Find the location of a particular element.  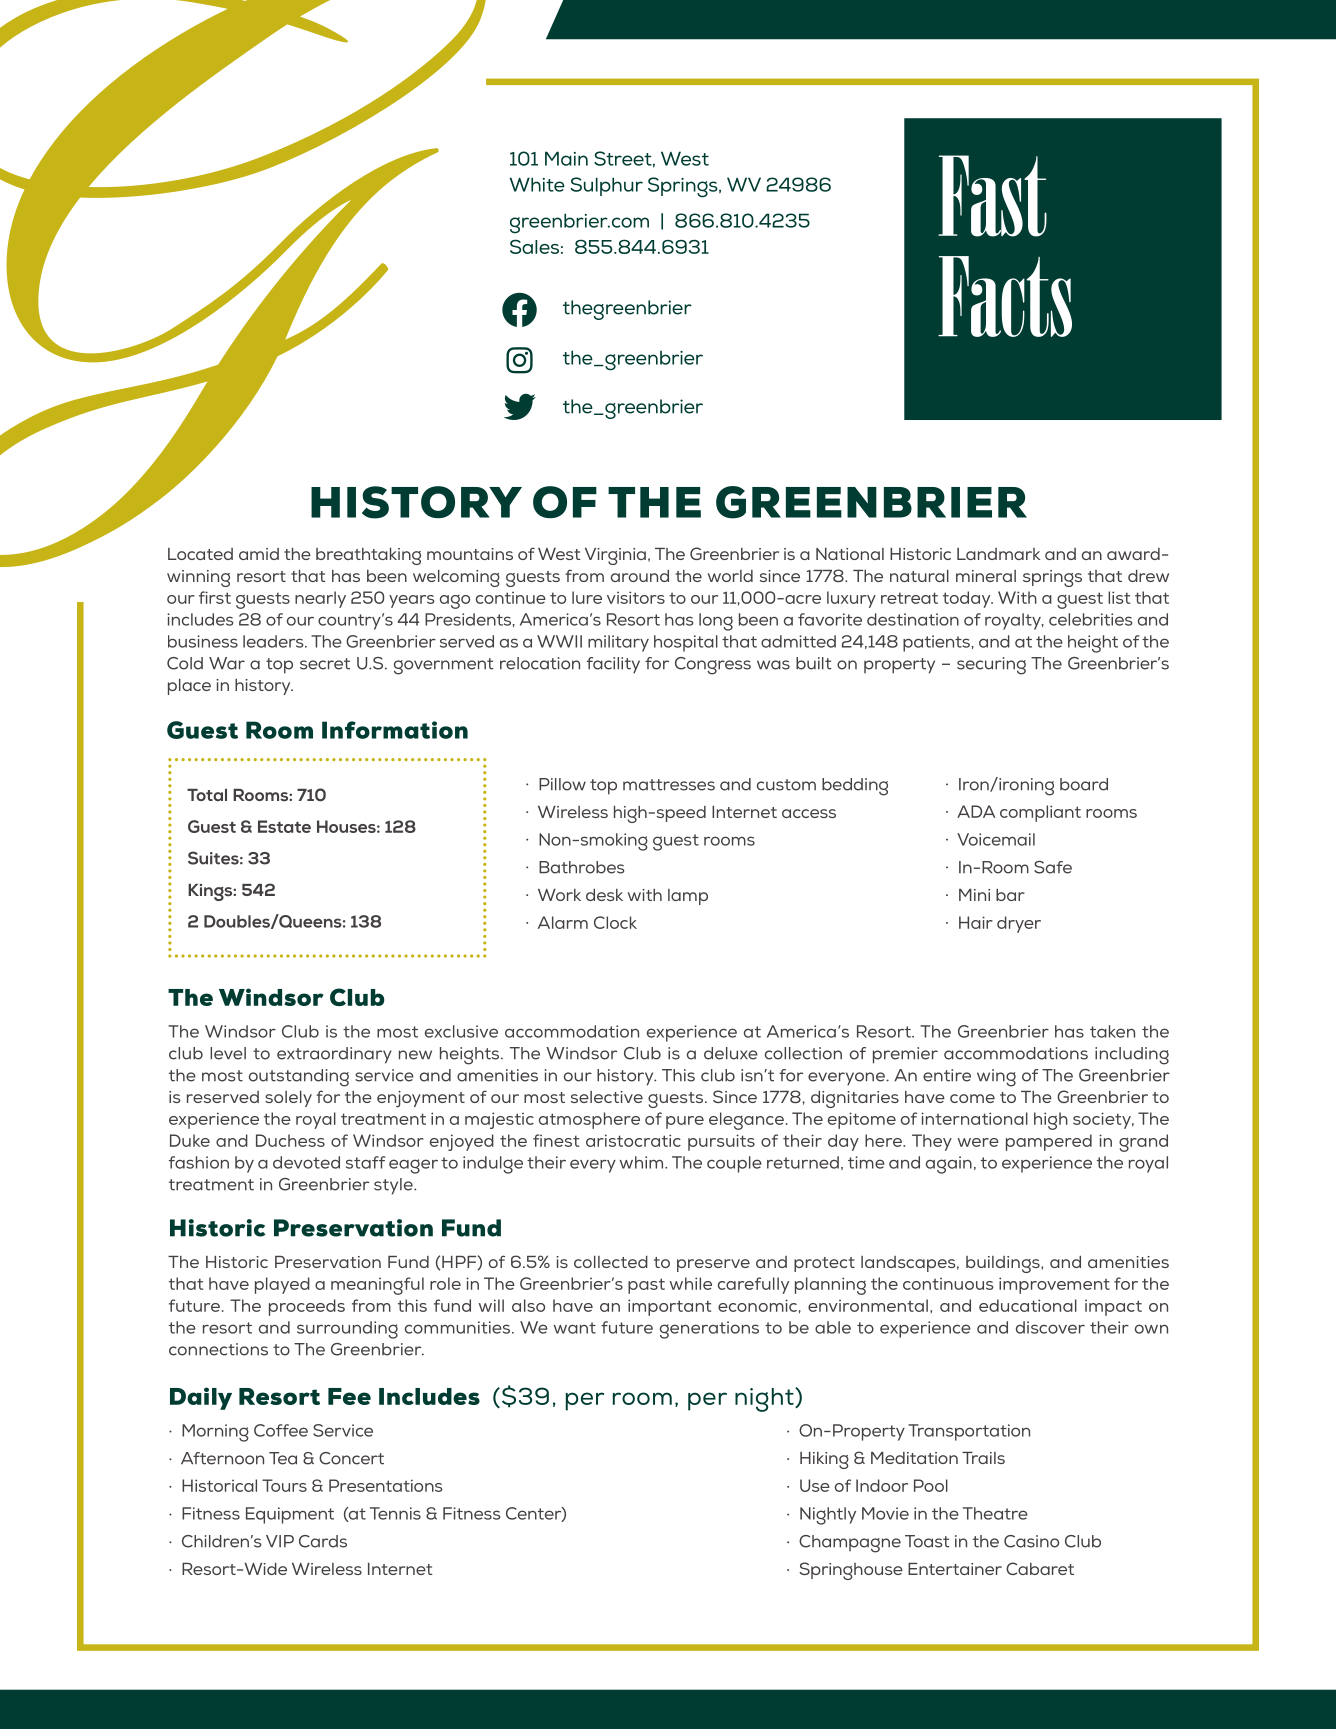

Fast is located at coordinates (992, 196).
